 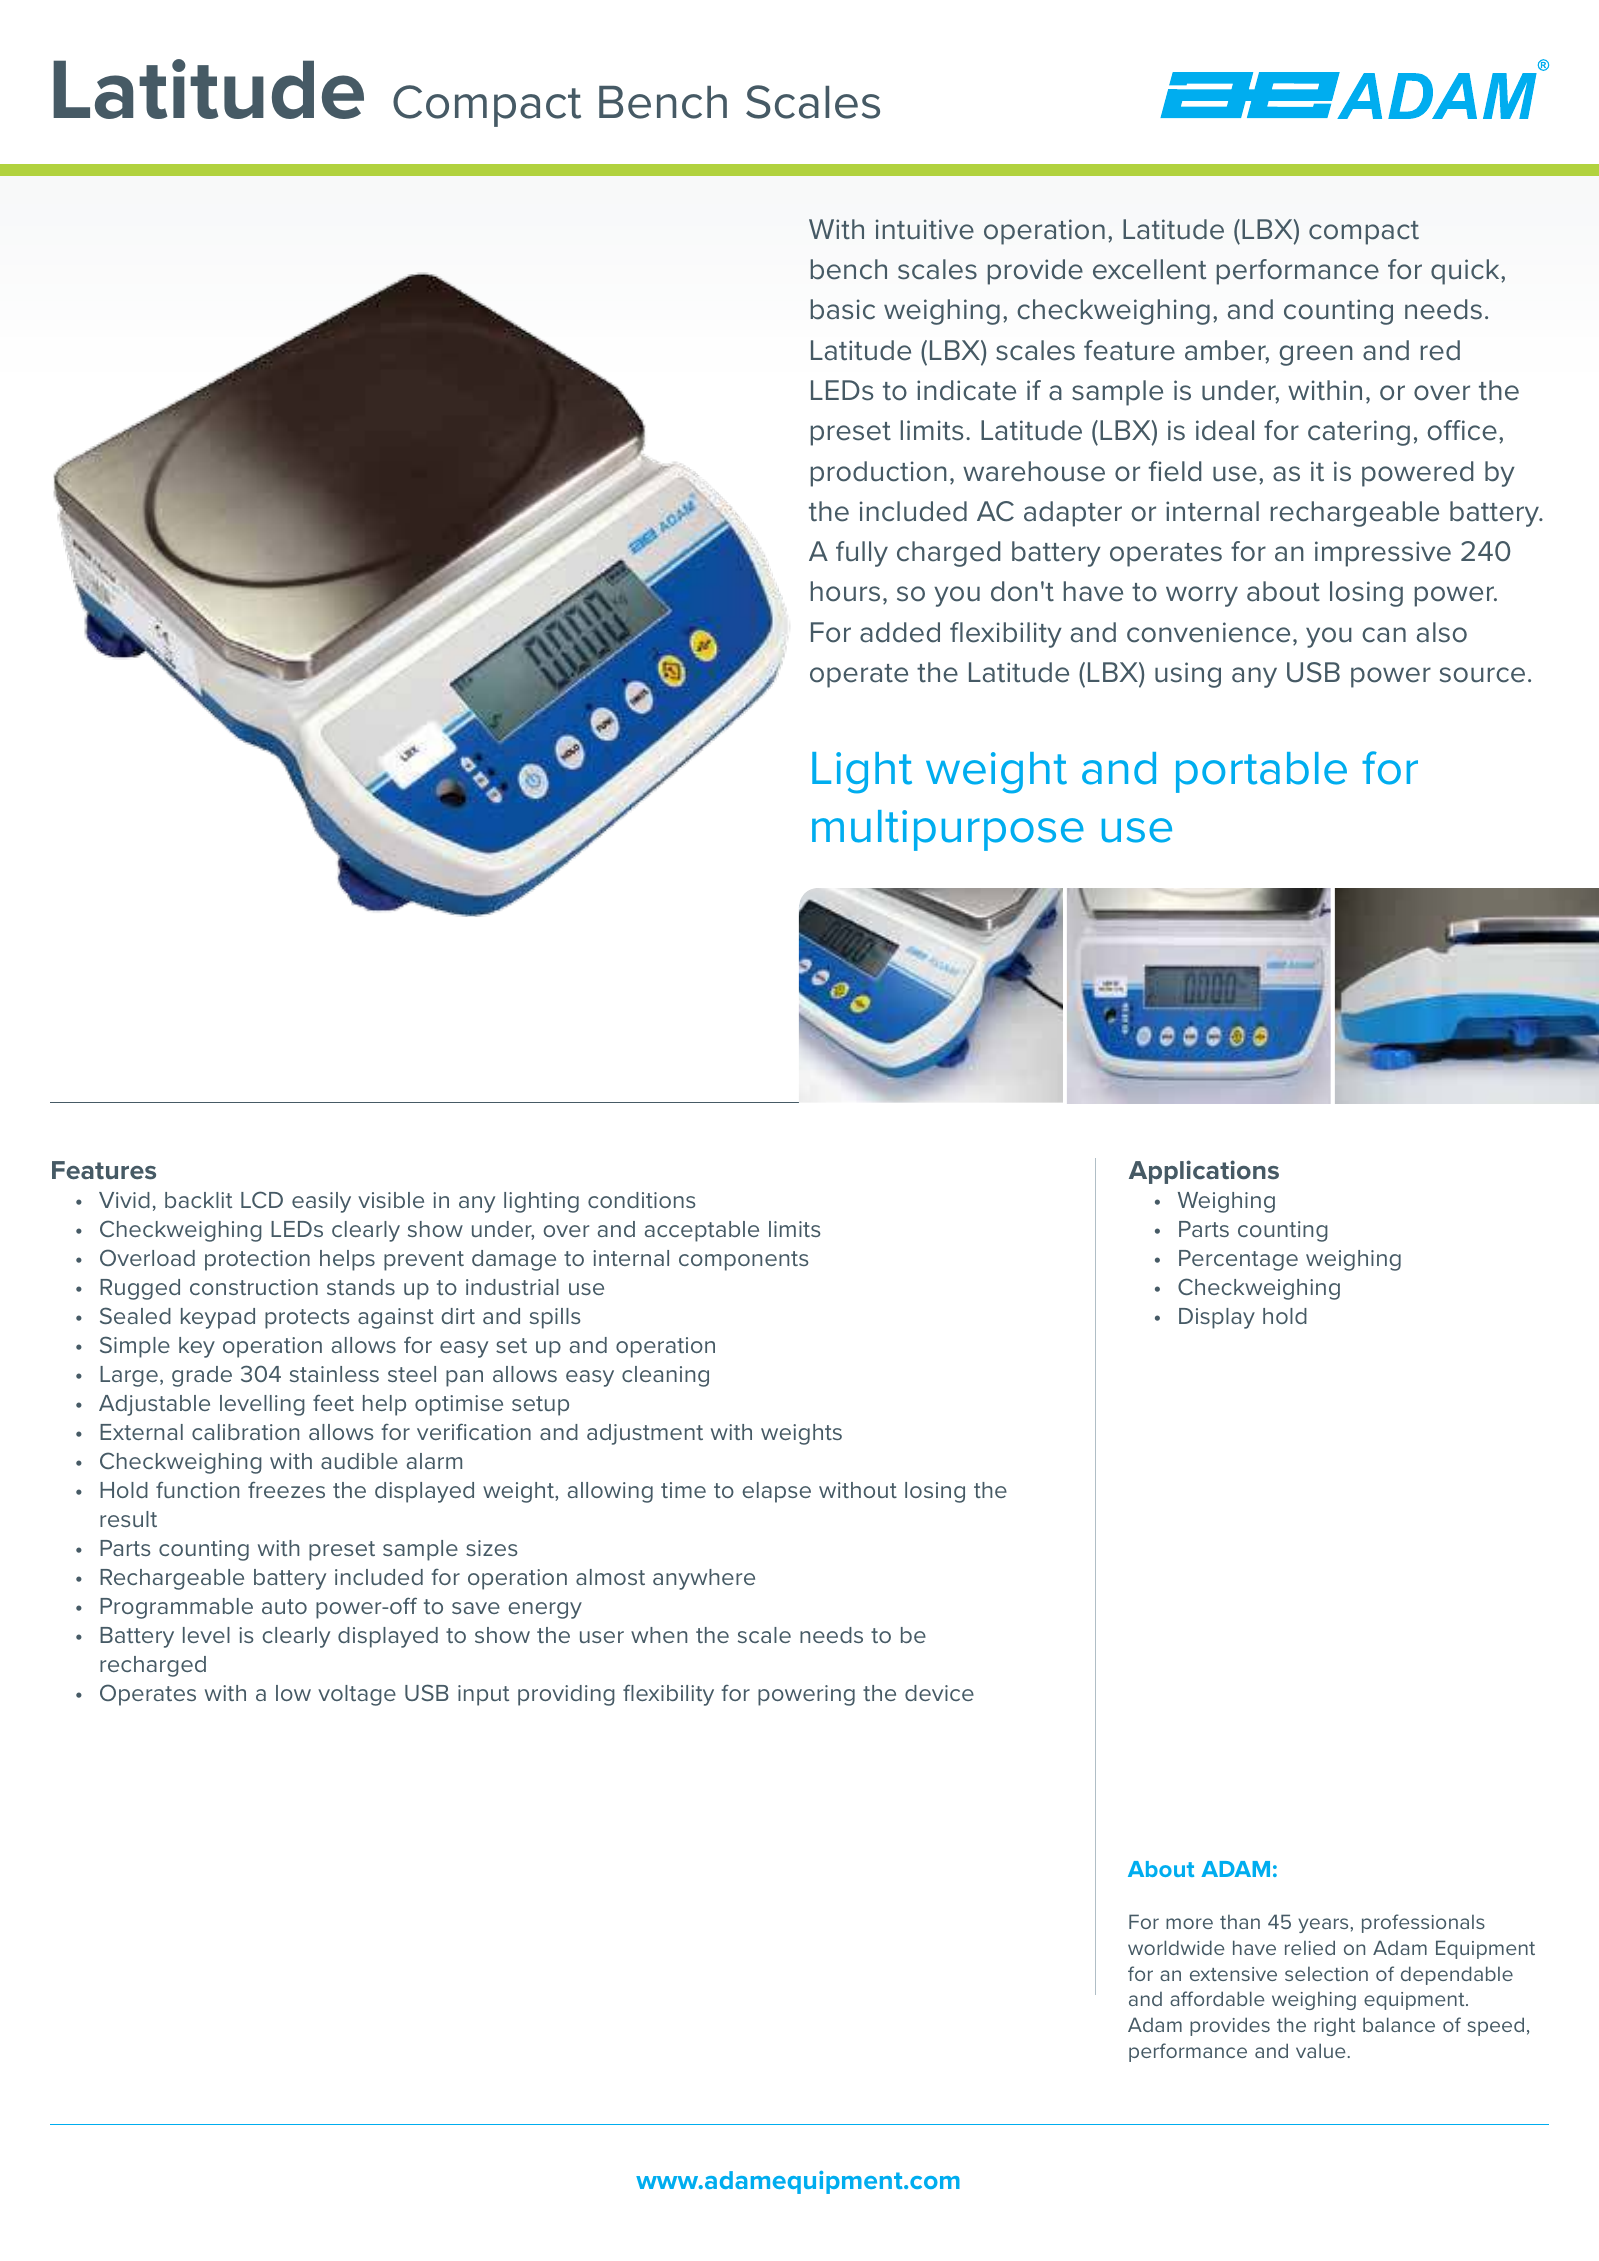 What do you see at coordinates (1176, 1947) in the screenshot?
I see `worldwide` at bounding box center [1176, 1947].
